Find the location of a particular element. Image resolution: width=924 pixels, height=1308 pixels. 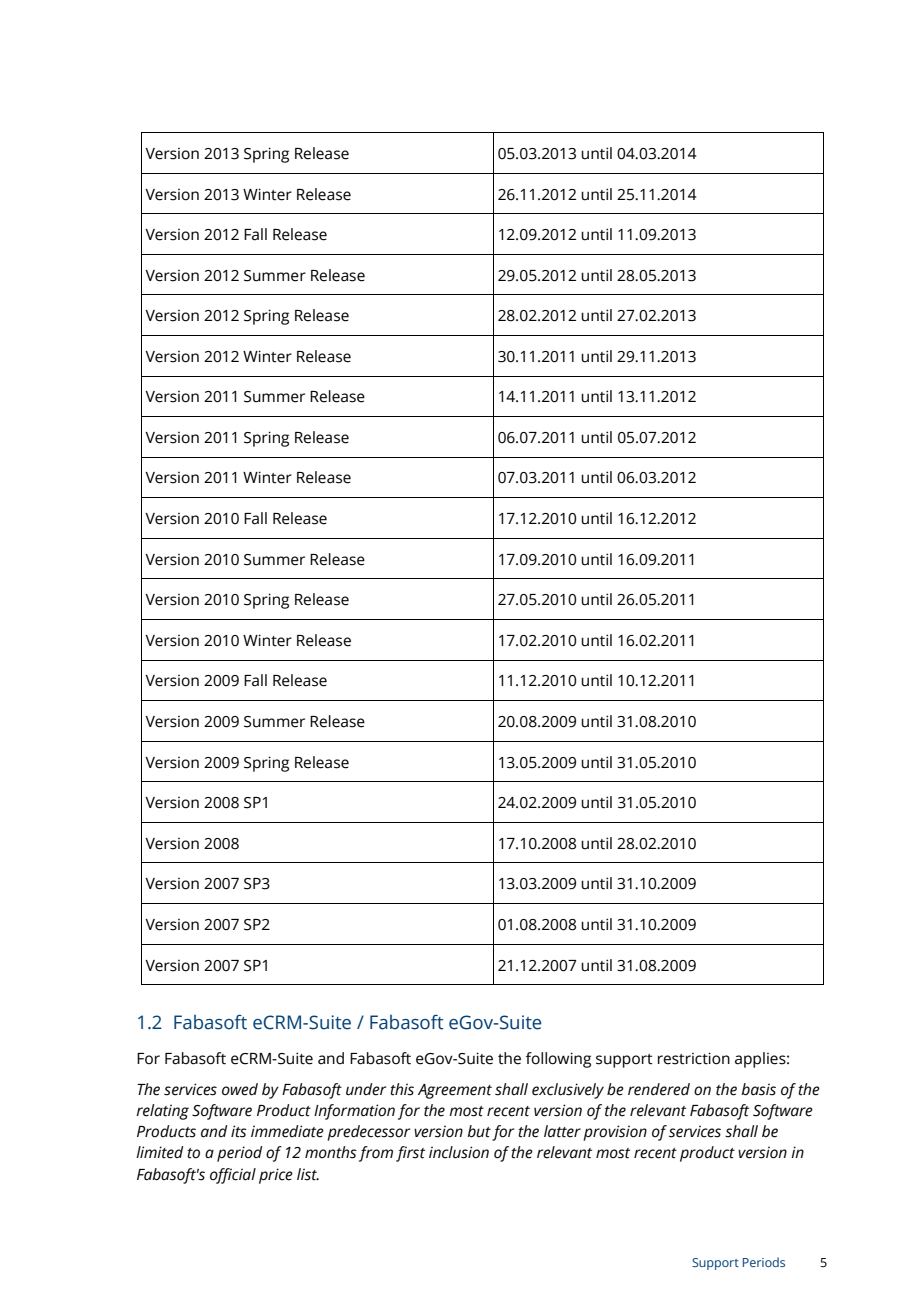

list is located at coordinates (308, 1174).
